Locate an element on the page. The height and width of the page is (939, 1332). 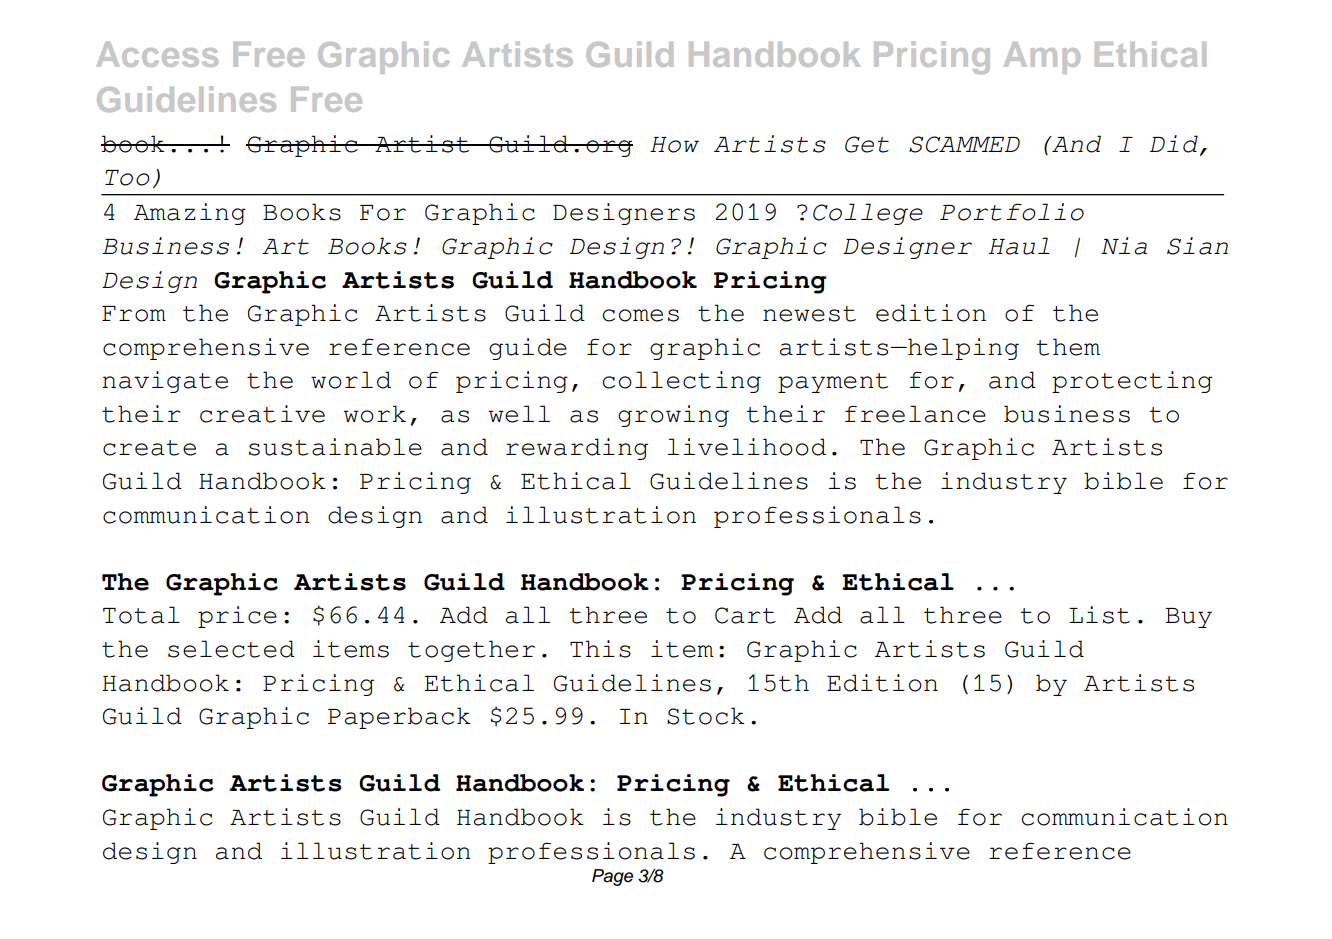
From is located at coordinates (134, 314).
